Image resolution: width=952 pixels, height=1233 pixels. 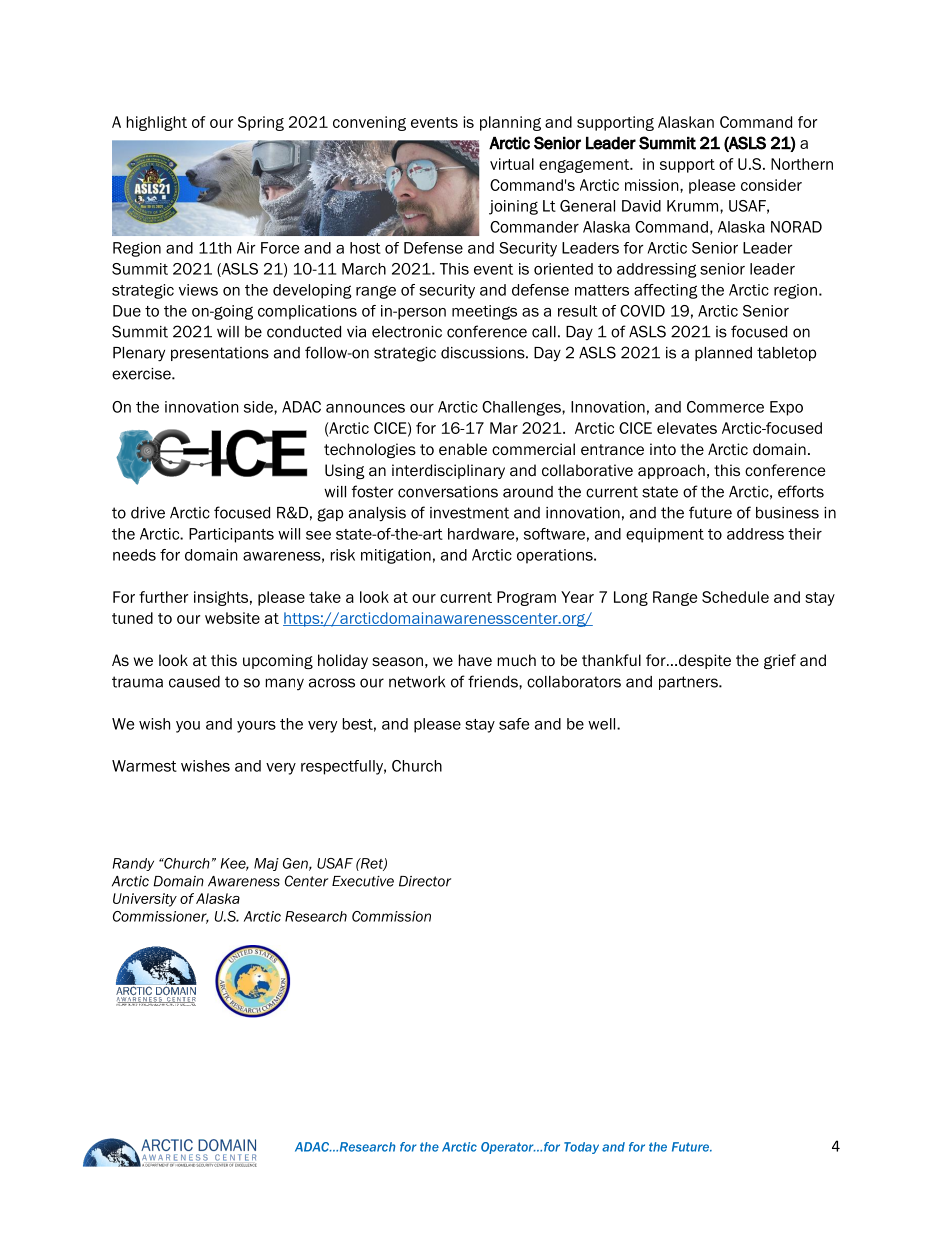 What do you see at coordinates (145, 900) in the screenshot?
I see `University` at bounding box center [145, 900].
